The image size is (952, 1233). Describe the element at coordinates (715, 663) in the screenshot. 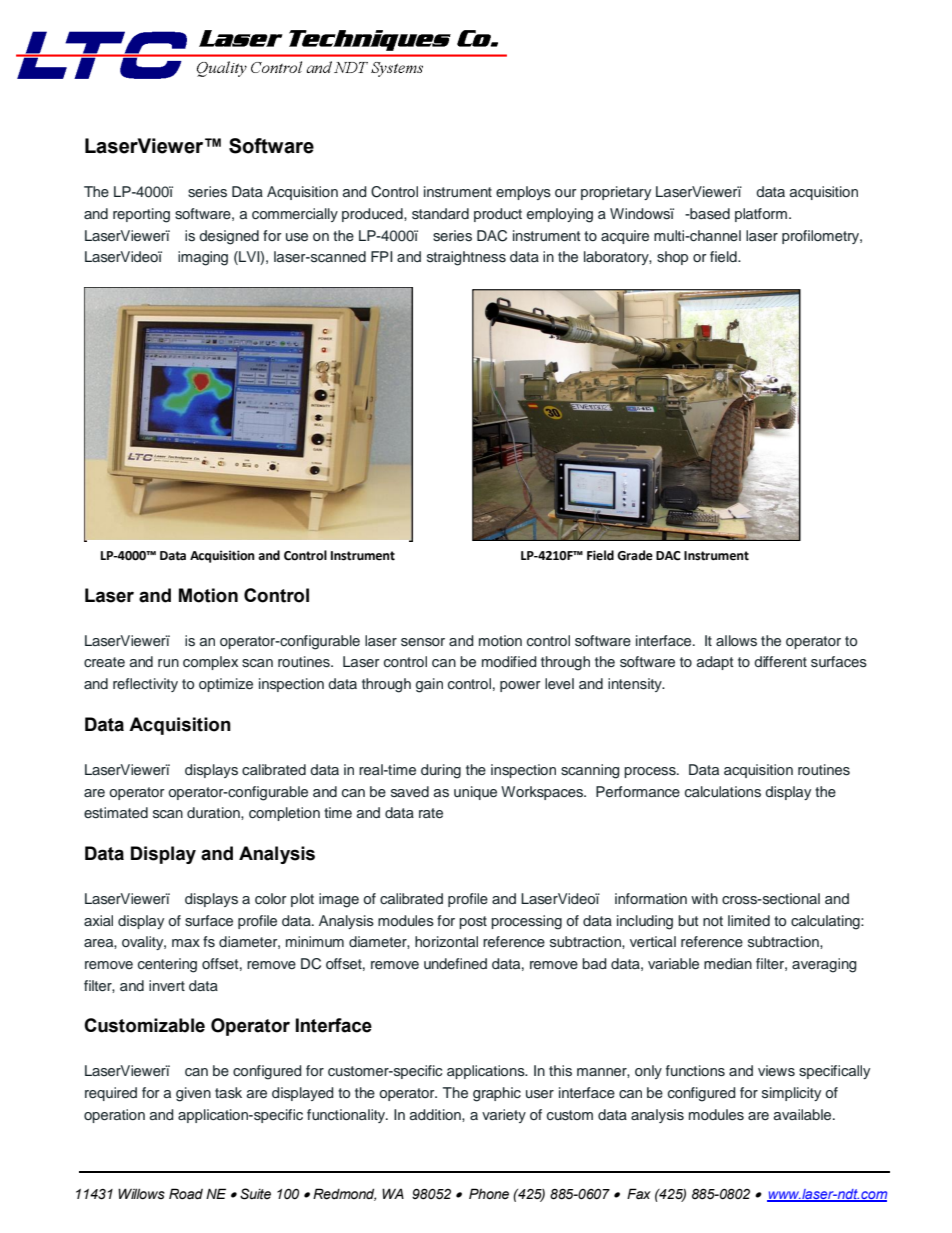

I see `adapt` at that location.
